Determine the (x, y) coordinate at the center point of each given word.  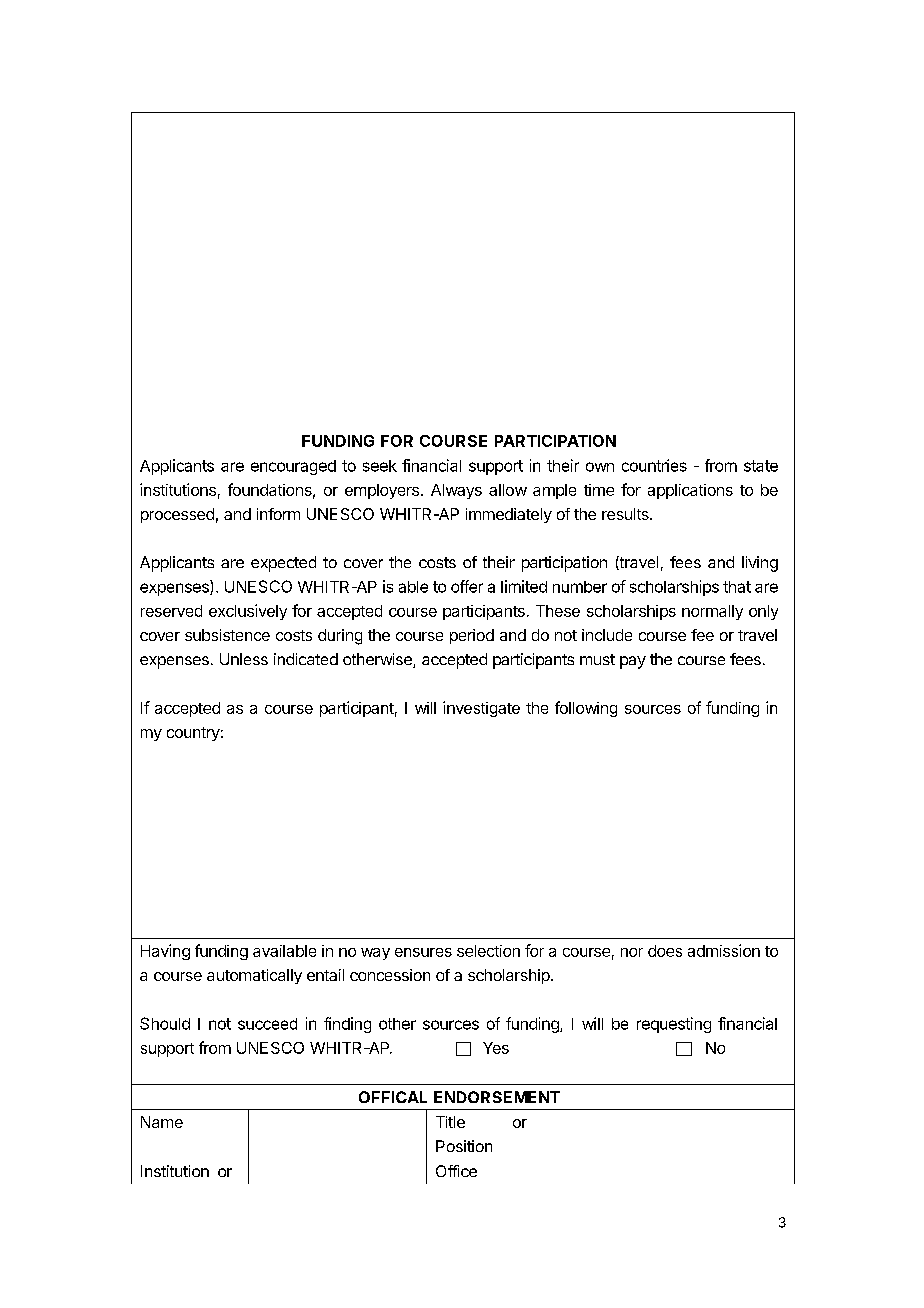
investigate (481, 709)
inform (278, 514)
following (586, 709)
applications (690, 491)
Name (162, 1122)
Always (456, 491)
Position (464, 1146)
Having (165, 952)
